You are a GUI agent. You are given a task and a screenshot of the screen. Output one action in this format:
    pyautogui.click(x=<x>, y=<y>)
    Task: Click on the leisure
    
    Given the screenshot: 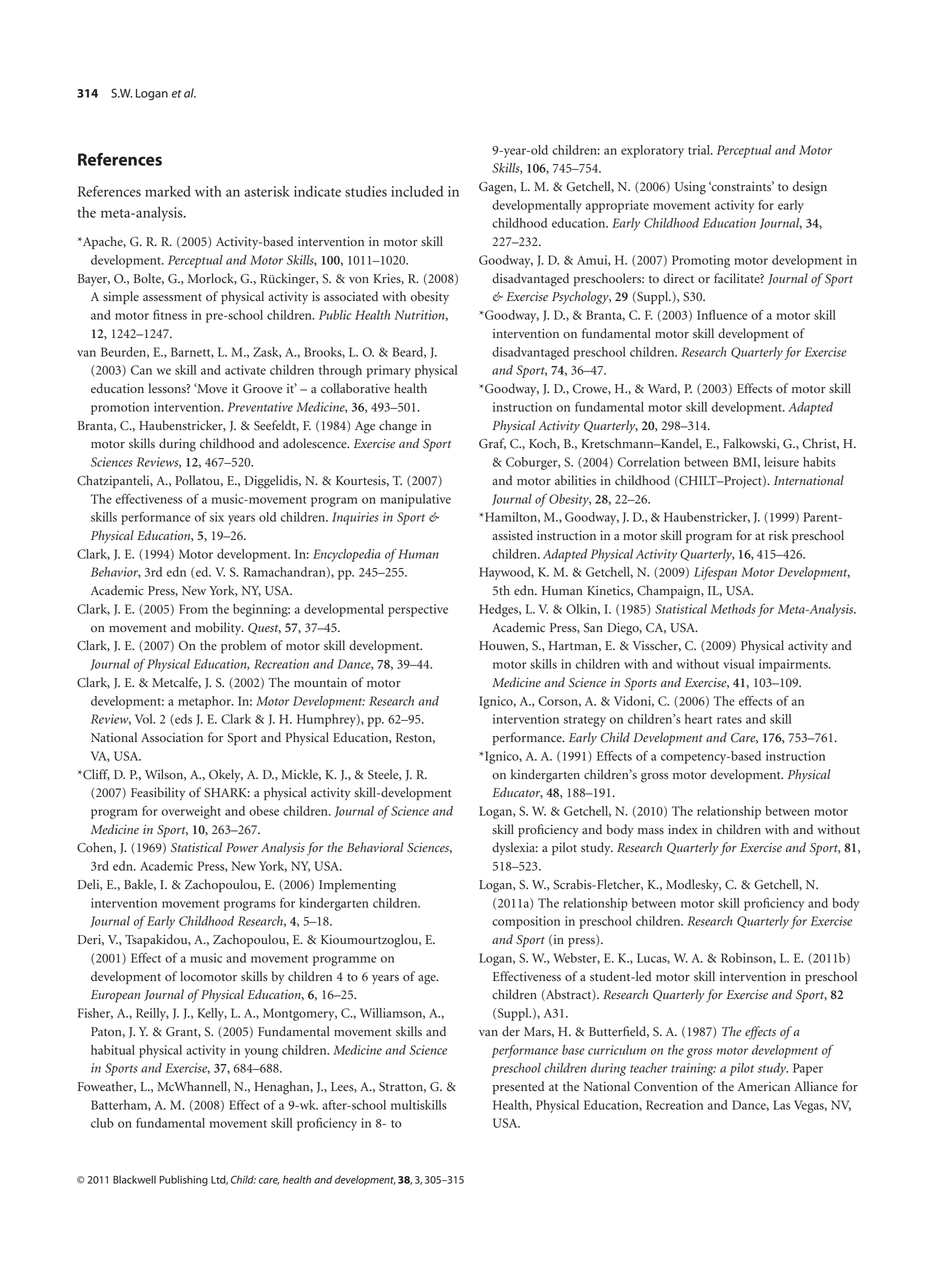 What is the action you would take?
    pyautogui.click(x=781, y=462)
